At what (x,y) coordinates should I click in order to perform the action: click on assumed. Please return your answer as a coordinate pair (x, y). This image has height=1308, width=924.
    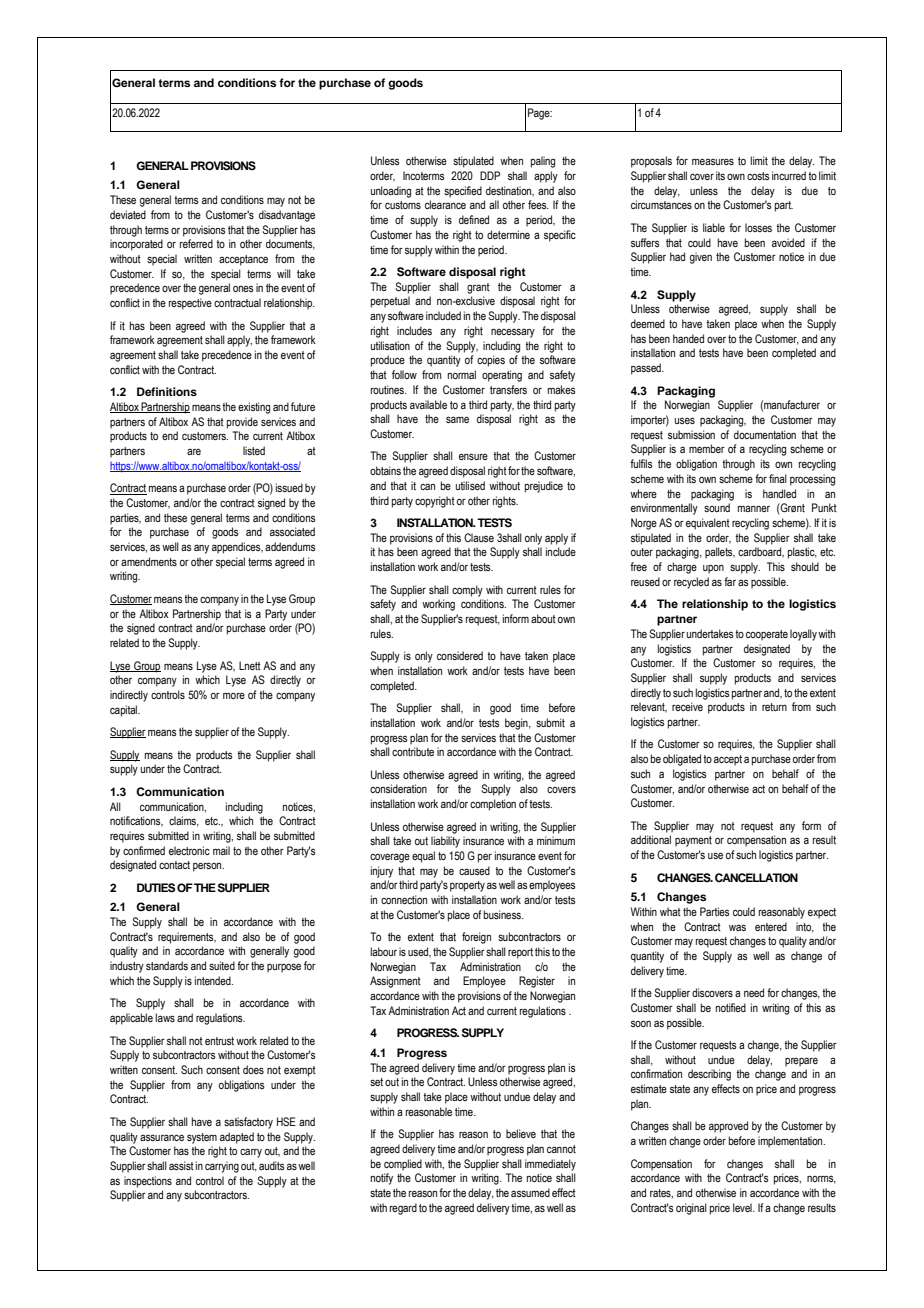
    Looking at the image, I should click on (530, 1192).
